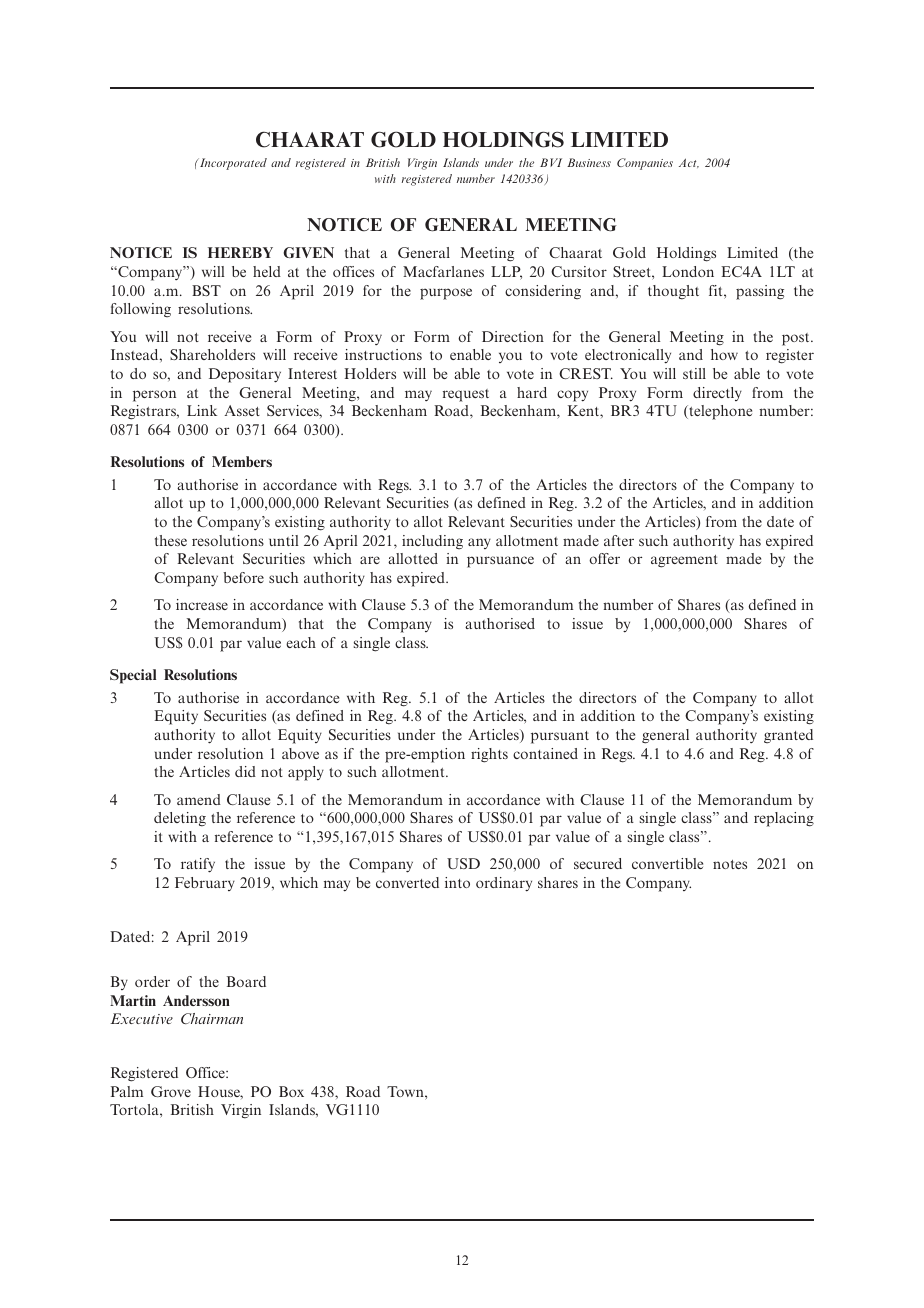 Image resolution: width=924 pixels, height=1308 pixels. I want to click on Link, so click(202, 410).
